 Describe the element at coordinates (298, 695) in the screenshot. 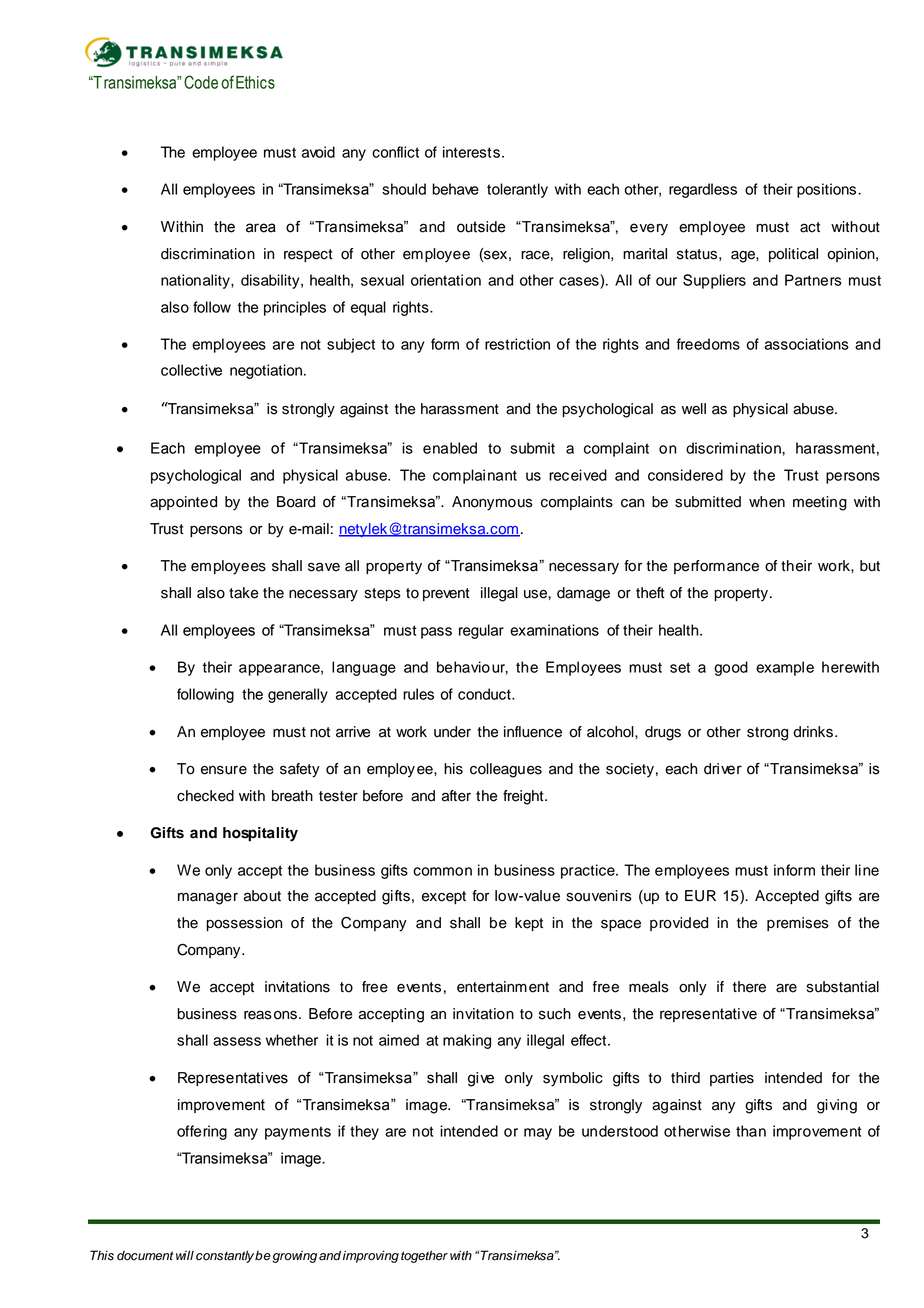

I see `generally` at that location.
